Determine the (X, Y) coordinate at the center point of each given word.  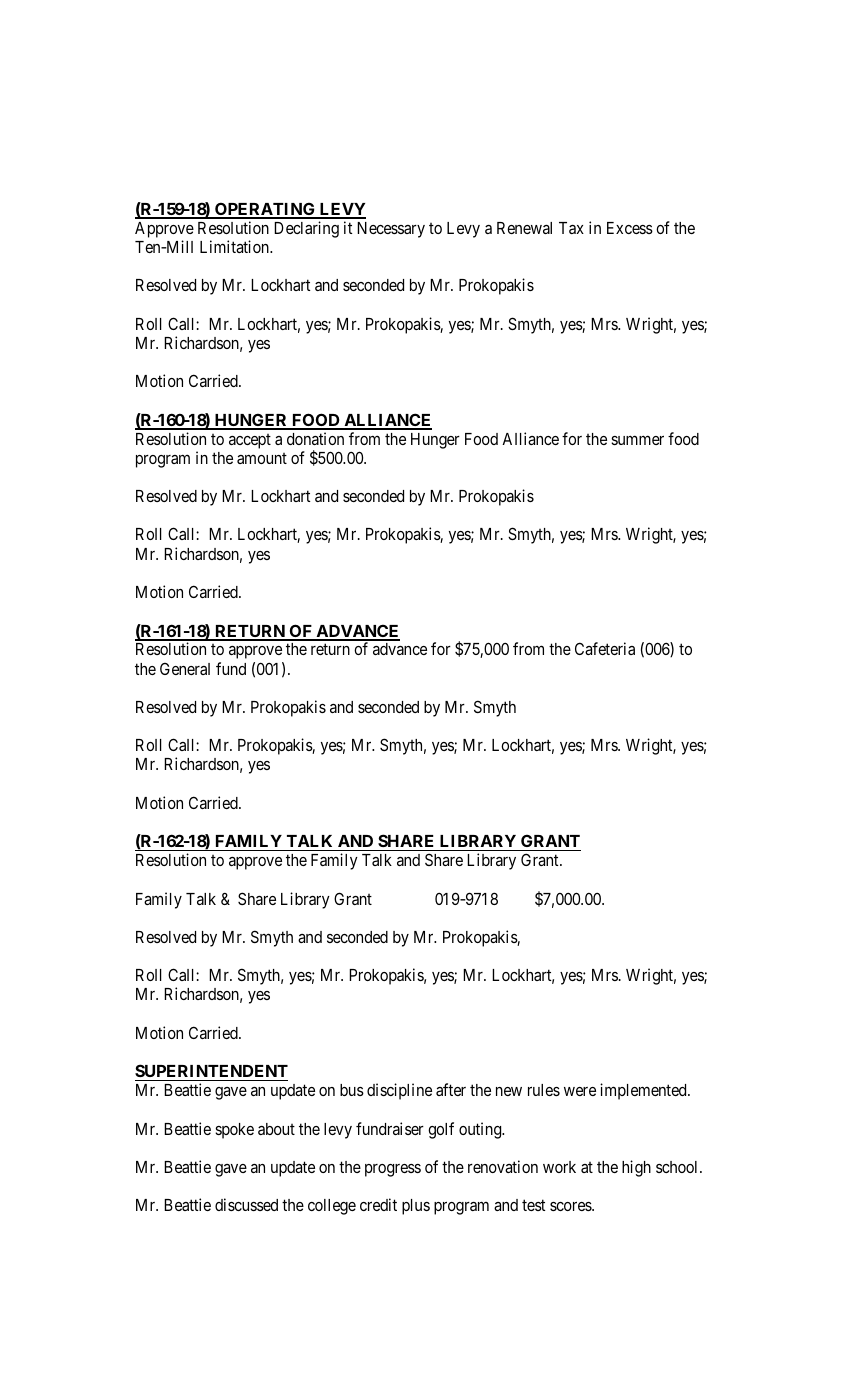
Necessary (391, 230)
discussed (246, 1204)
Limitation (236, 246)
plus (416, 1207)
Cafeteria (605, 648)
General (185, 668)
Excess (630, 228)
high (636, 1168)
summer (637, 440)
